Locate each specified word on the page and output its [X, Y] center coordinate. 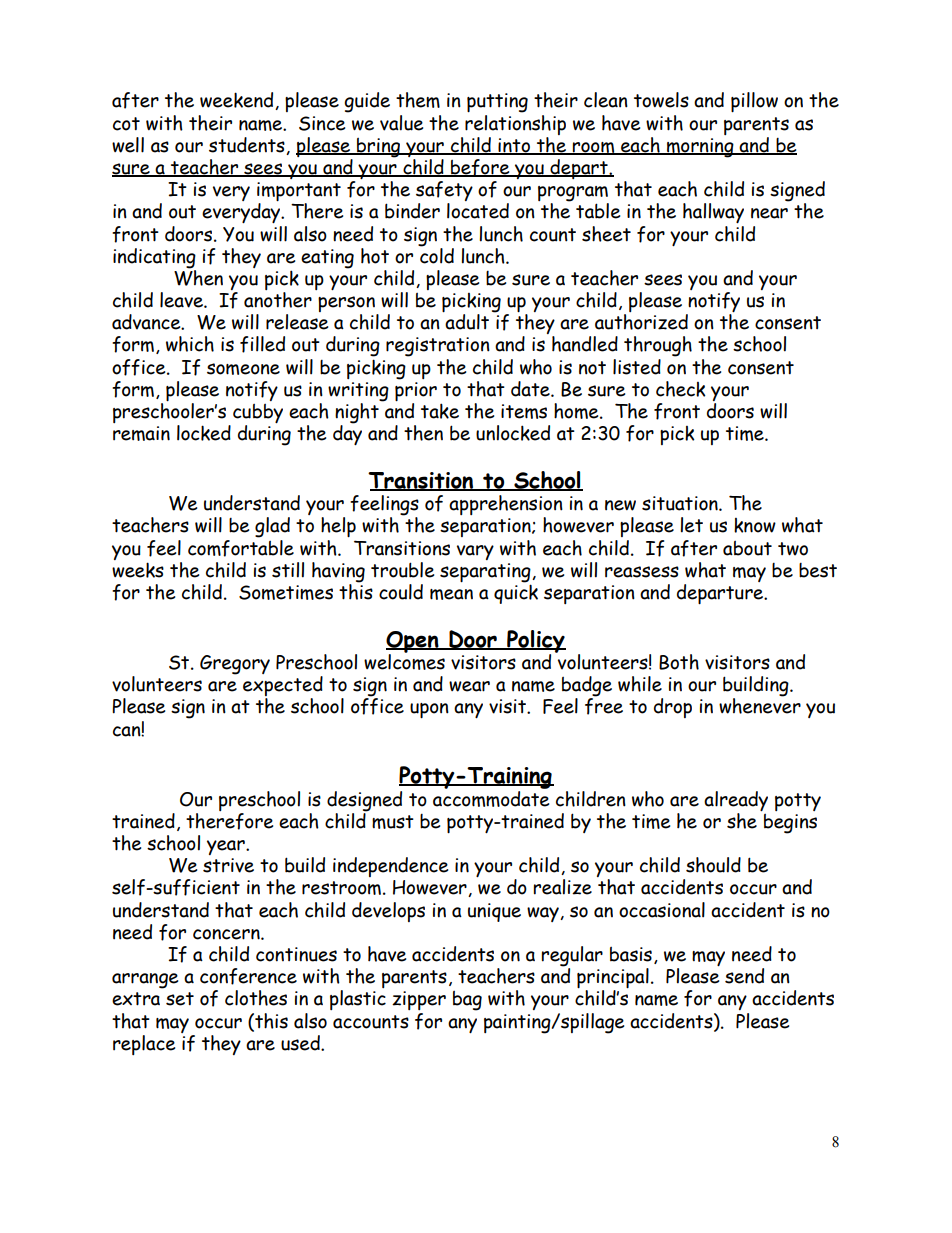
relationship [515, 123]
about [747, 548]
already [736, 801]
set [180, 999]
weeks [138, 568]
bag [467, 1001]
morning [700, 148]
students [248, 146]
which [190, 344]
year [227, 847]
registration [438, 347]
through [658, 346]
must [393, 822]
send [744, 976]
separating [486, 574]
